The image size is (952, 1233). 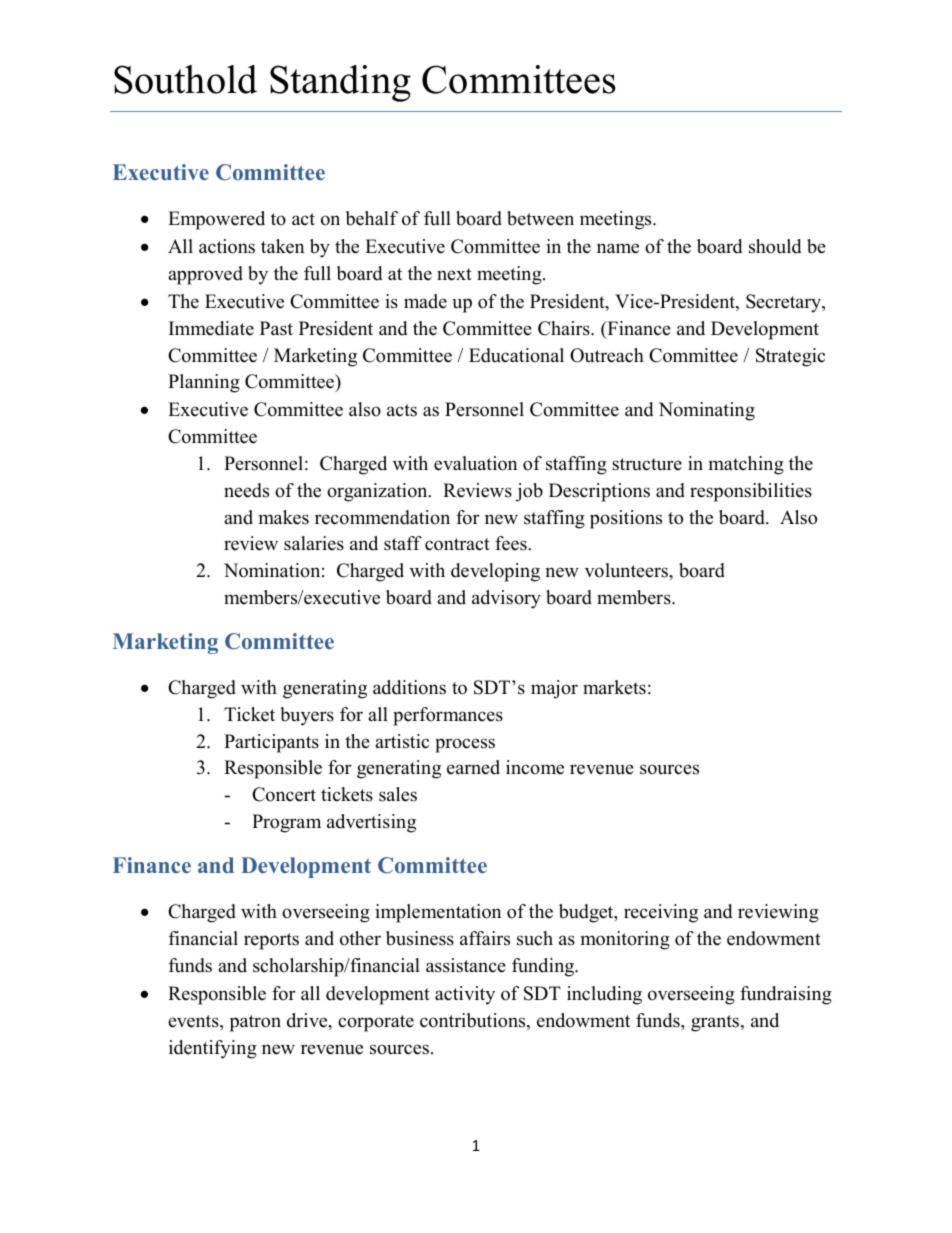 I want to click on patron, so click(x=255, y=1023).
